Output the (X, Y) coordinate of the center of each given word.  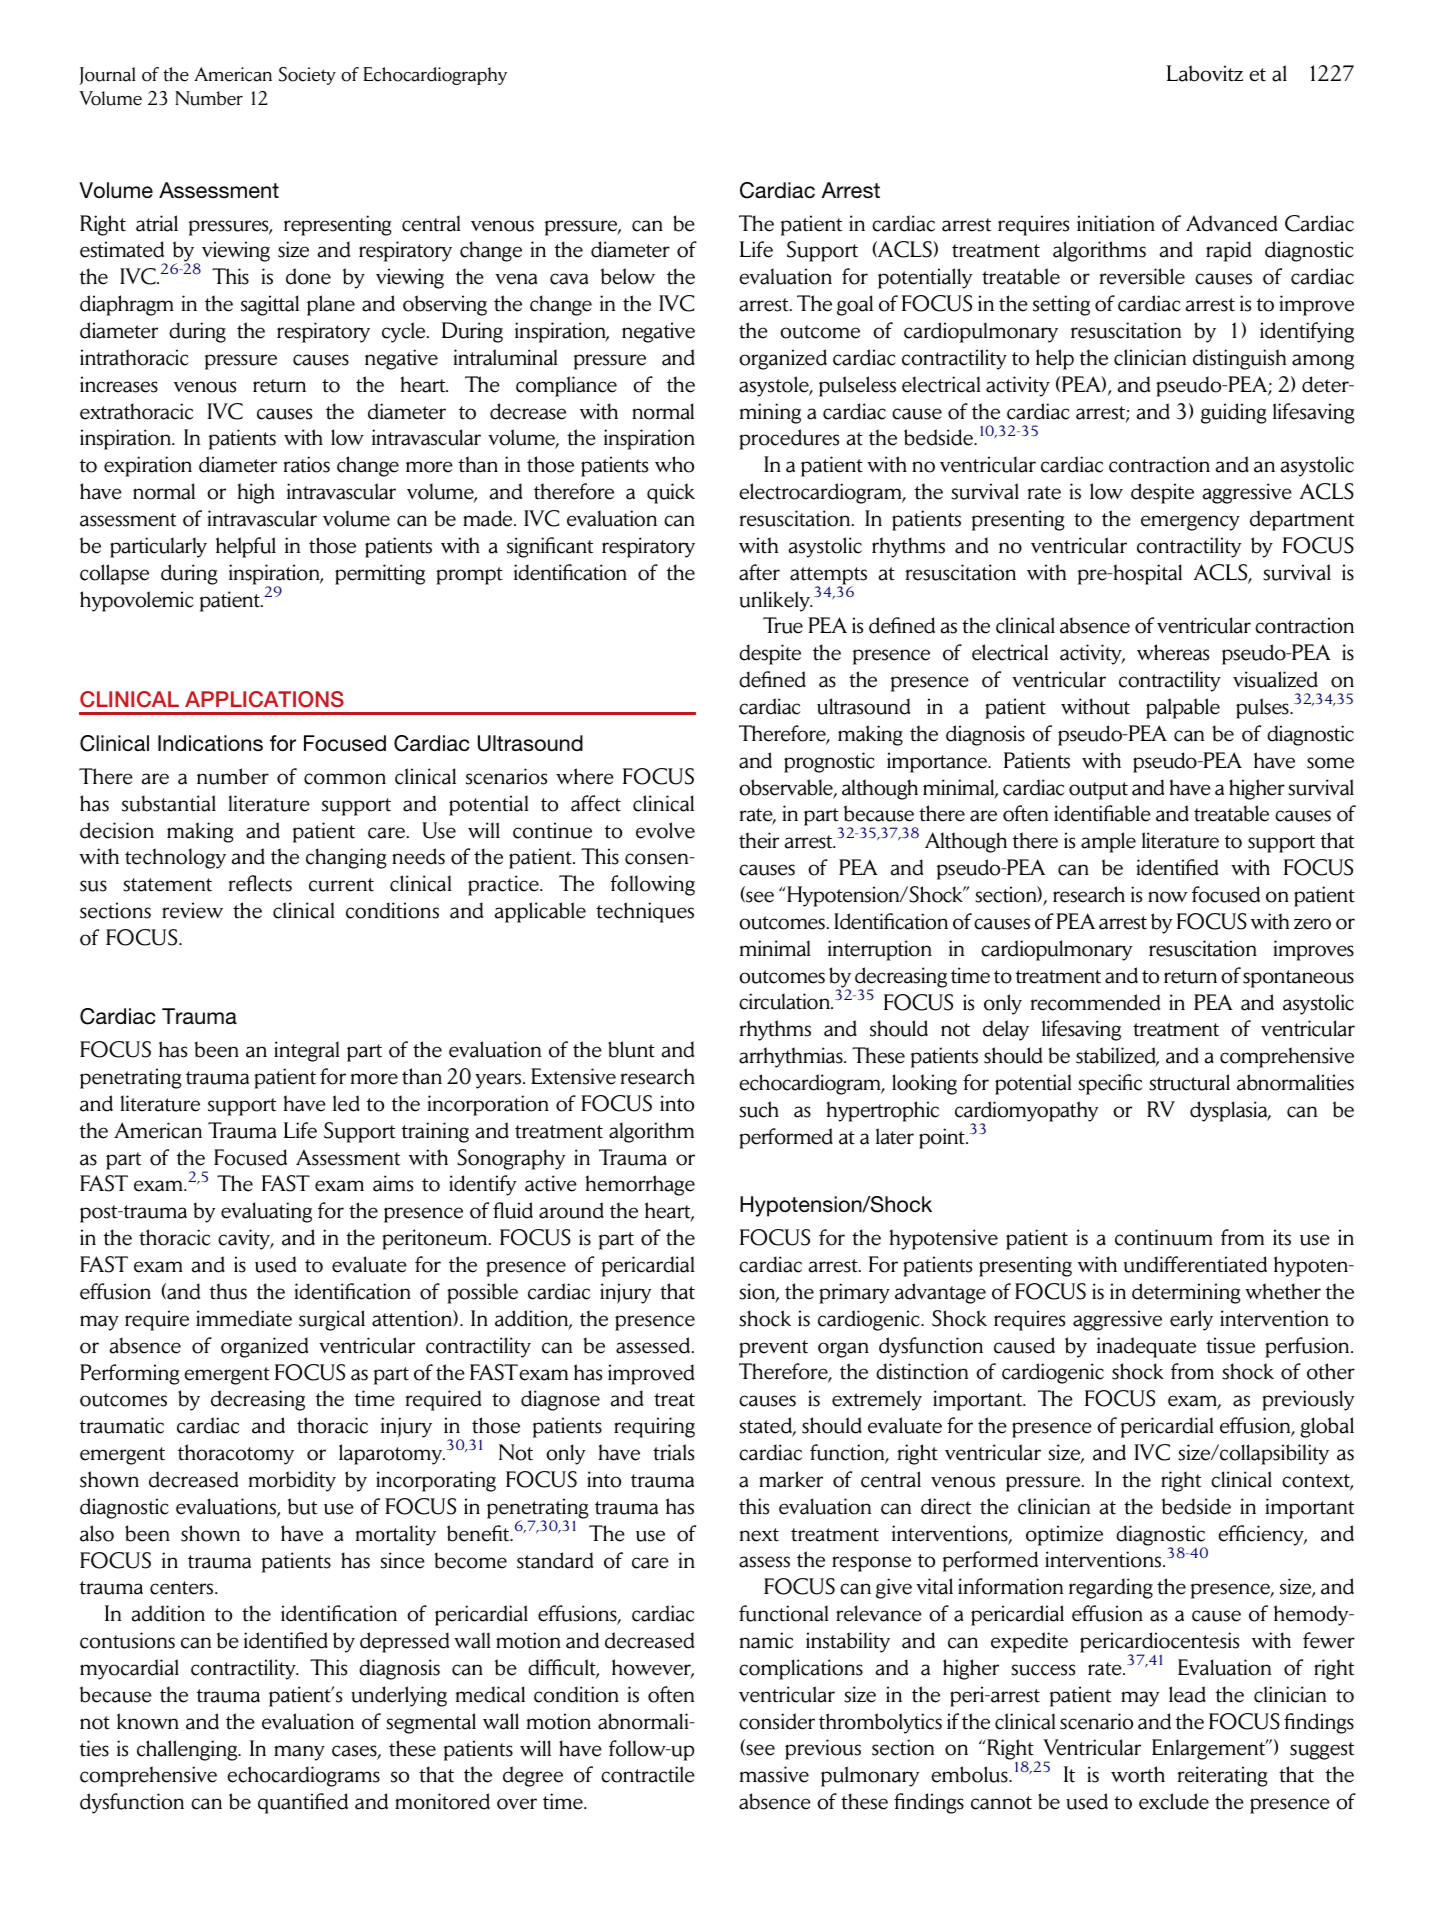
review (192, 910)
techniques (645, 912)
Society (307, 76)
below (628, 276)
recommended (1095, 1002)
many (299, 1753)
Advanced (1231, 223)
